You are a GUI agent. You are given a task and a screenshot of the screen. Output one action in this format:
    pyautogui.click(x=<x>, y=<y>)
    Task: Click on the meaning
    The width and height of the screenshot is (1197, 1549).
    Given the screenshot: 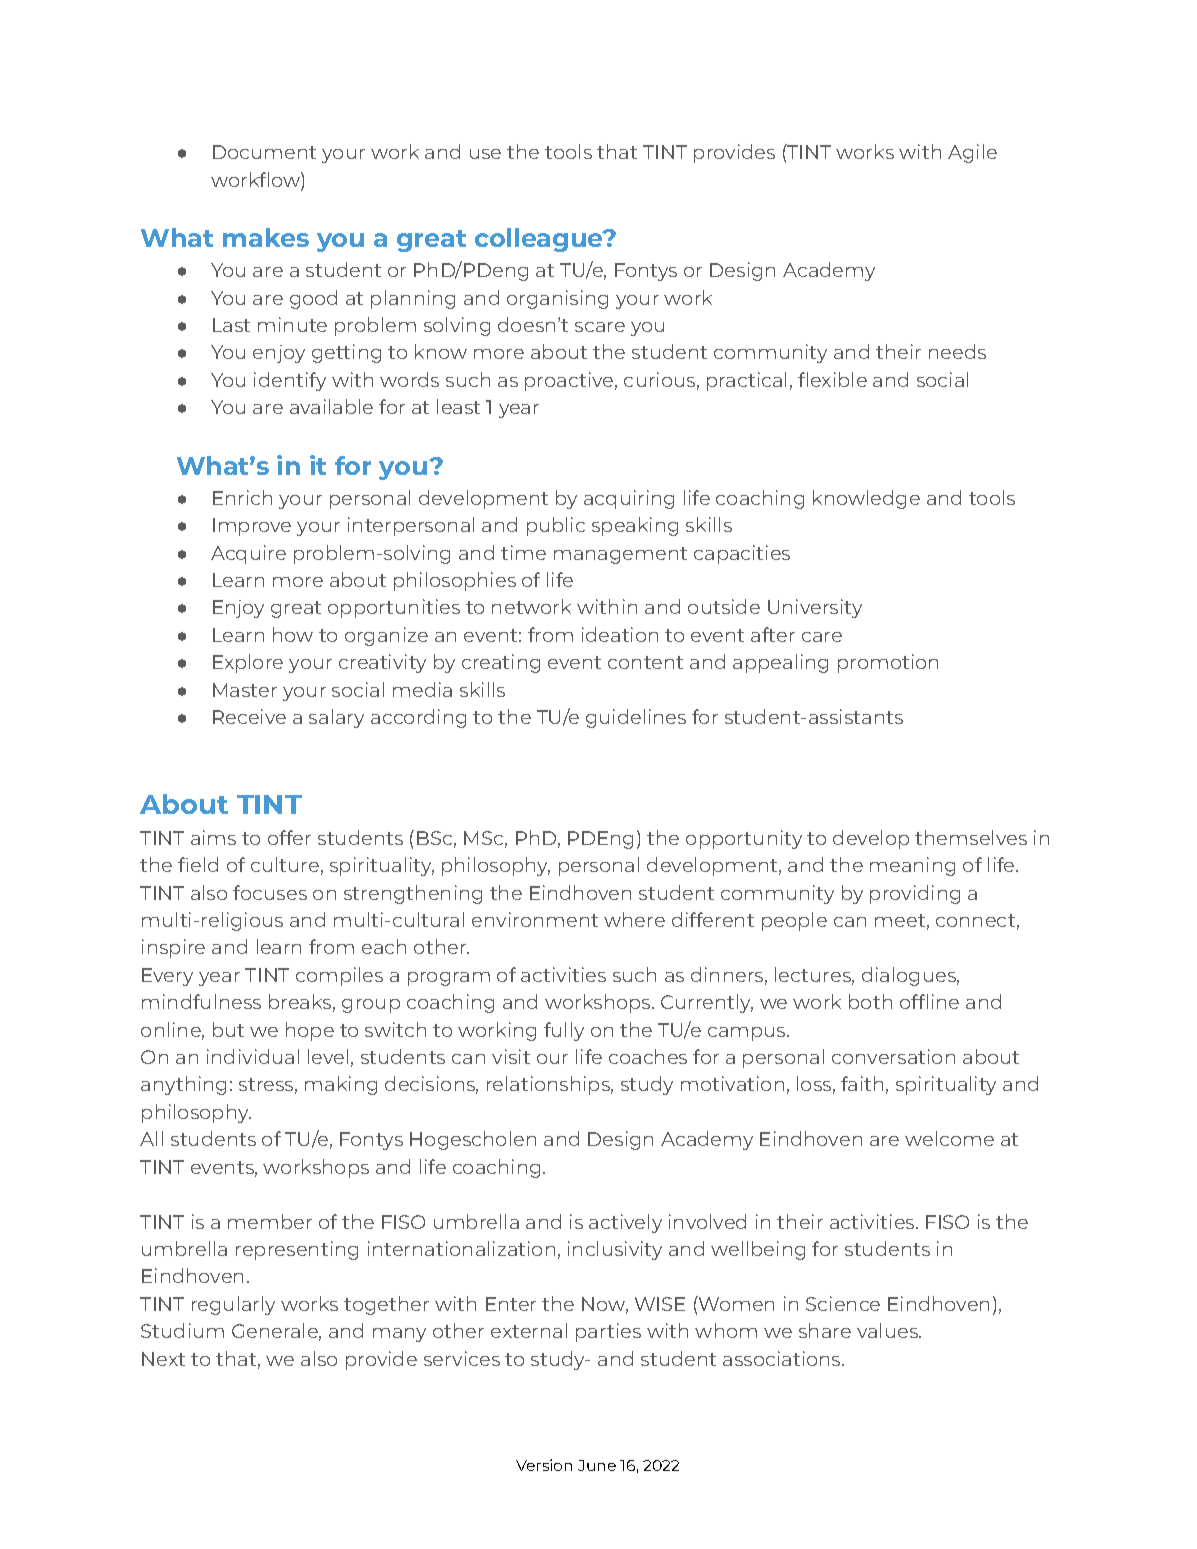 What is the action you would take?
    pyautogui.click(x=912, y=866)
